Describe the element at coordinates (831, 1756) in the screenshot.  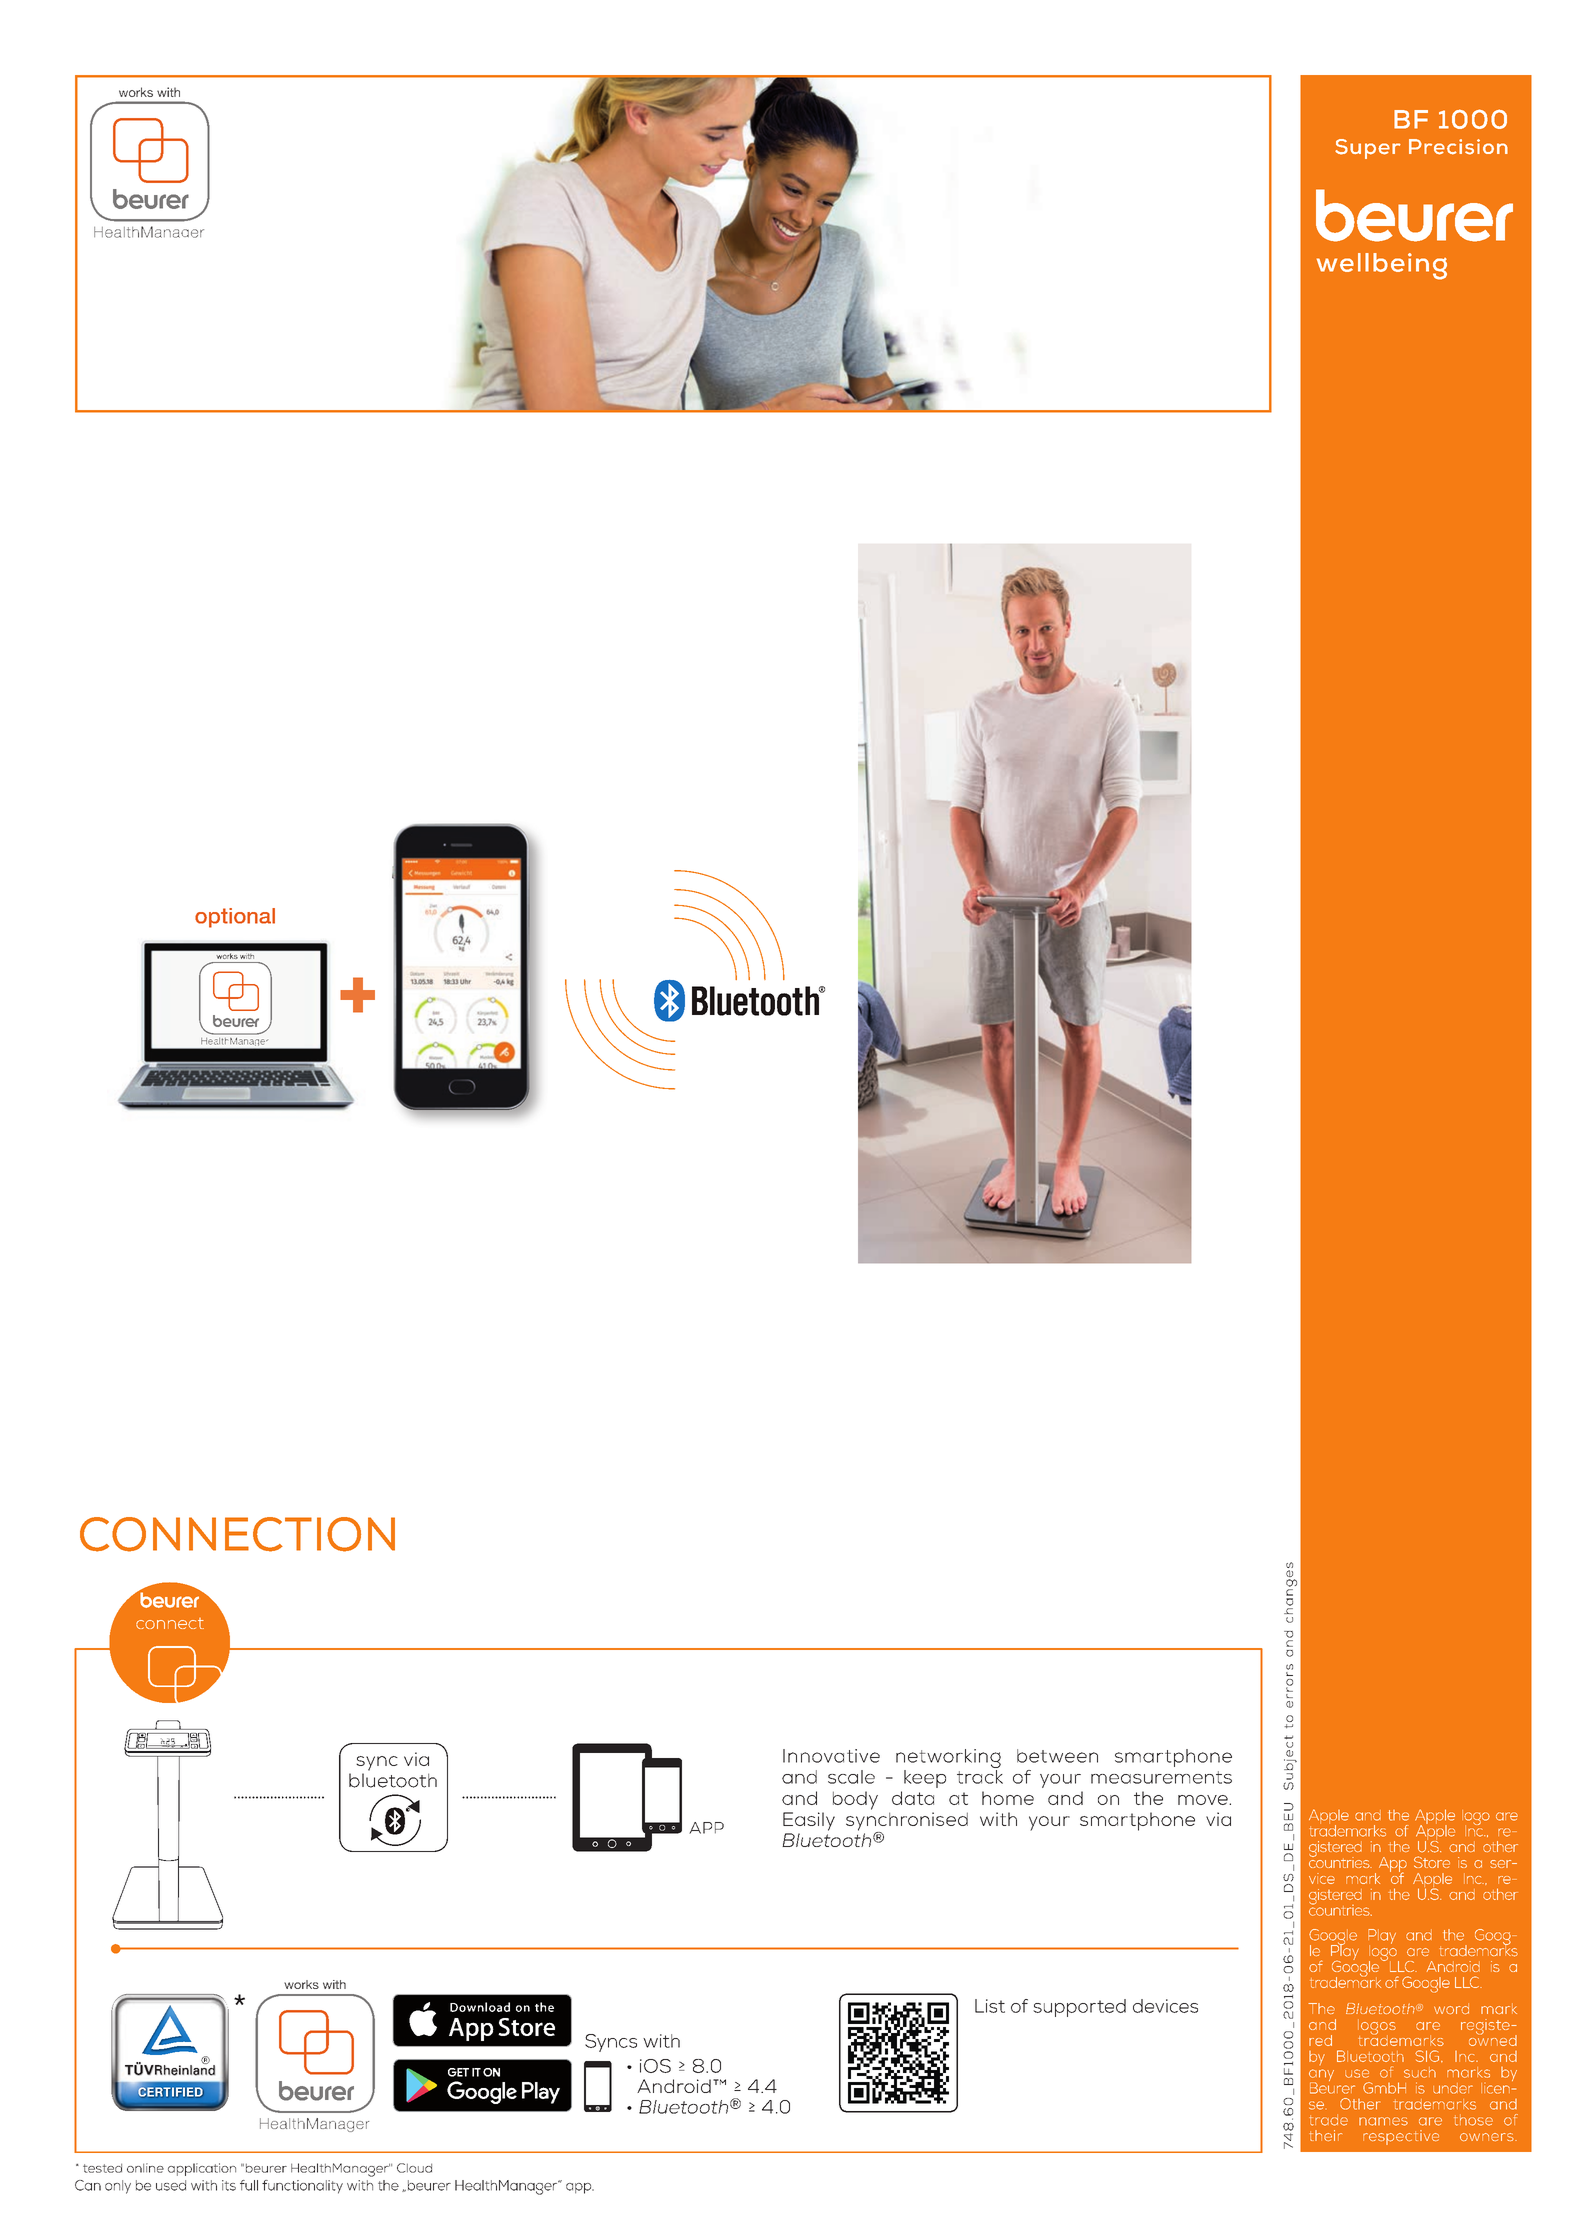
I see `Innovative` at that location.
